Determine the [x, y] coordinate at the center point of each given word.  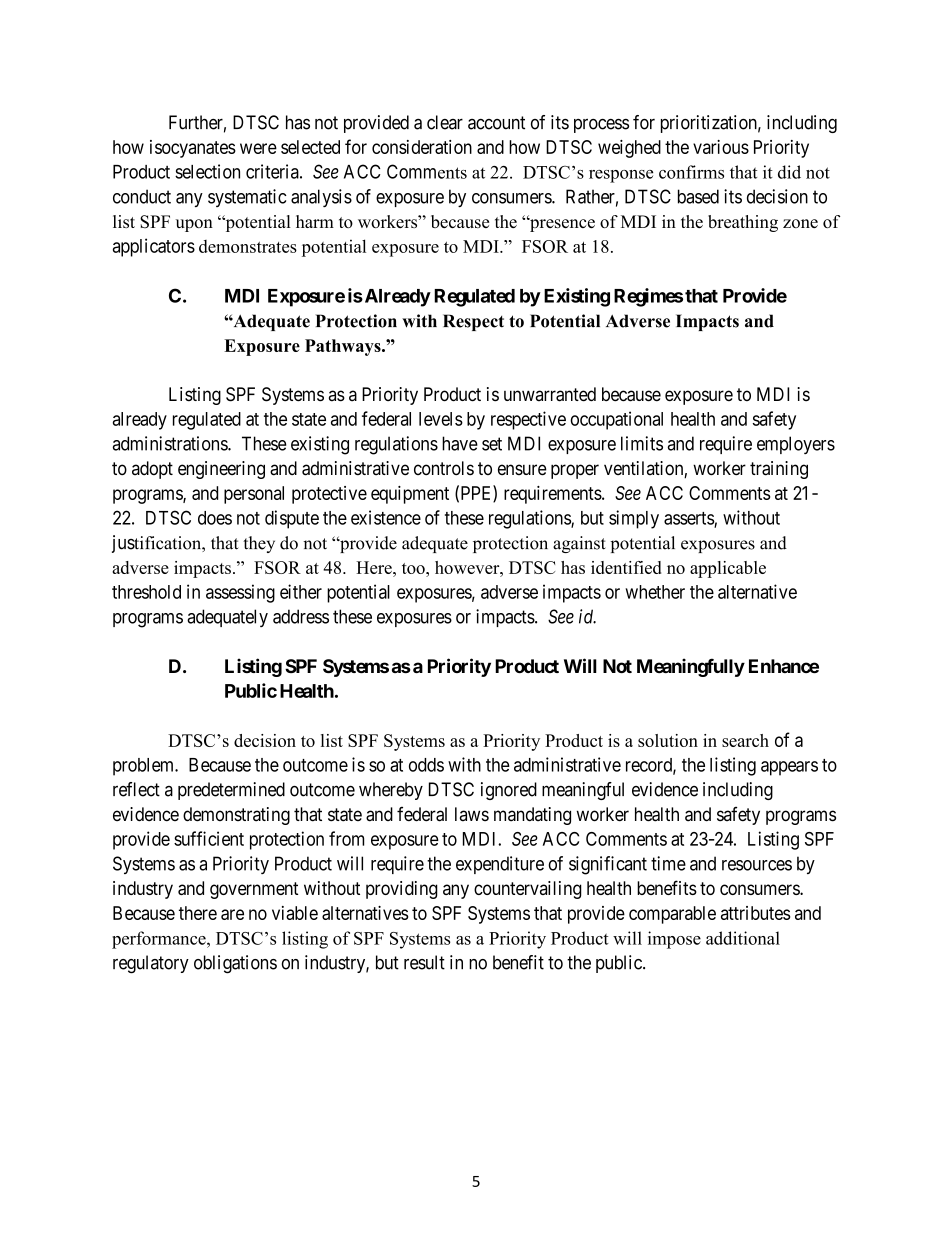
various [721, 147]
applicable [728, 569]
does [215, 518]
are [232, 914]
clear [445, 122]
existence [386, 517]
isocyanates [193, 149]
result [424, 962]
